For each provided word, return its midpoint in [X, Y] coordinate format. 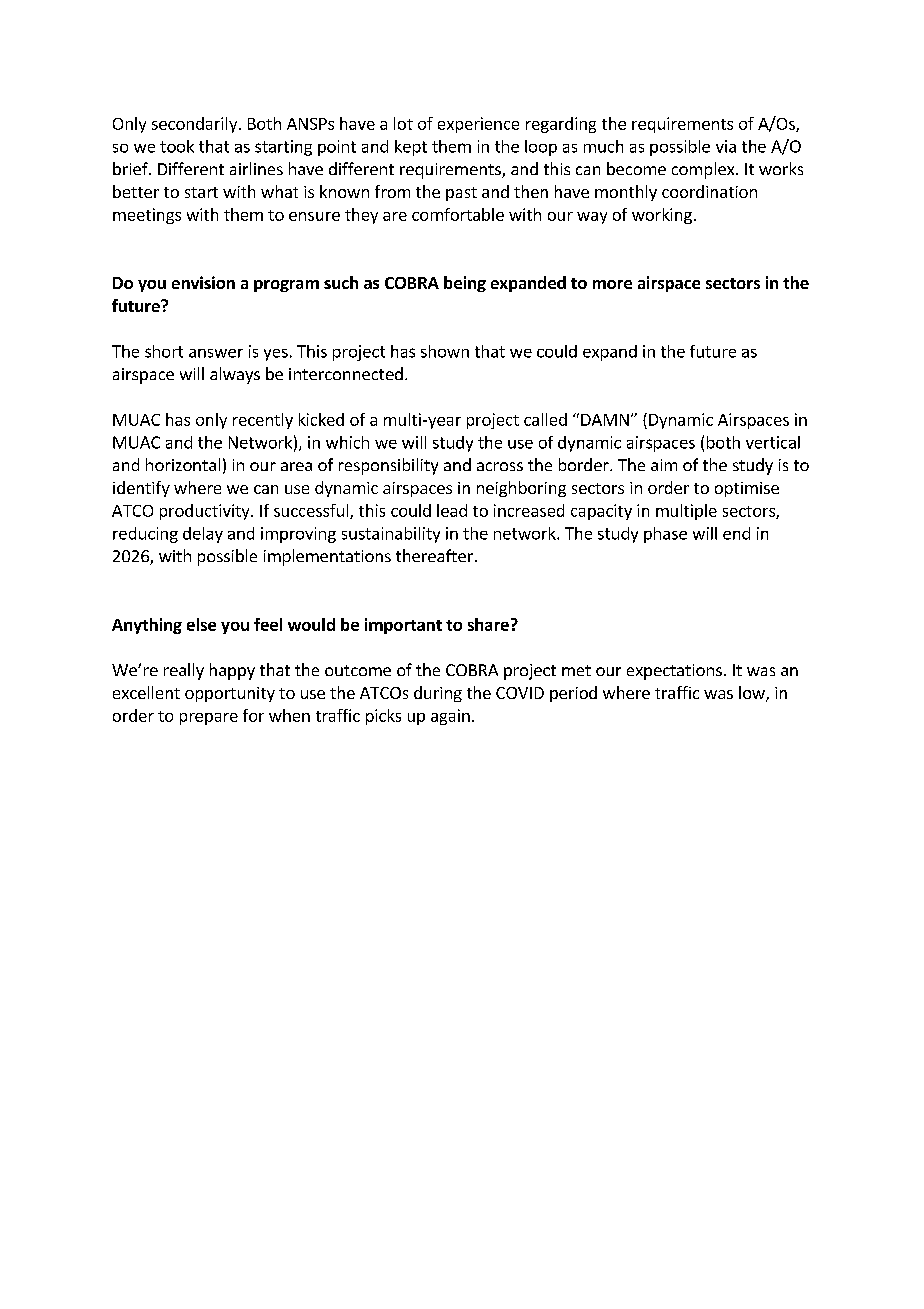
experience [478, 125]
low [753, 694]
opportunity [230, 694]
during [438, 694]
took [177, 146]
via [726, 146]
